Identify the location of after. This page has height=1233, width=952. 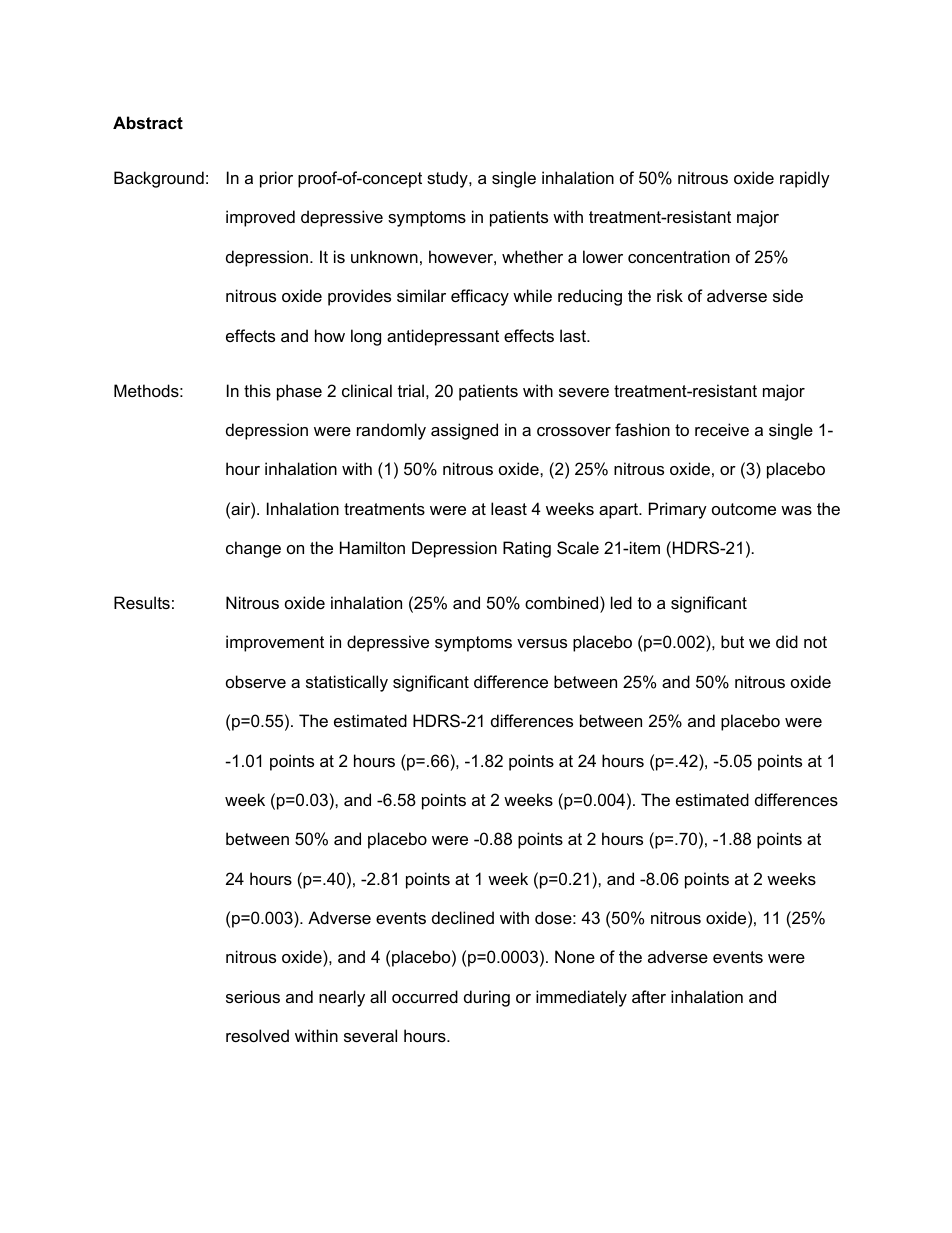
(649, 996).
